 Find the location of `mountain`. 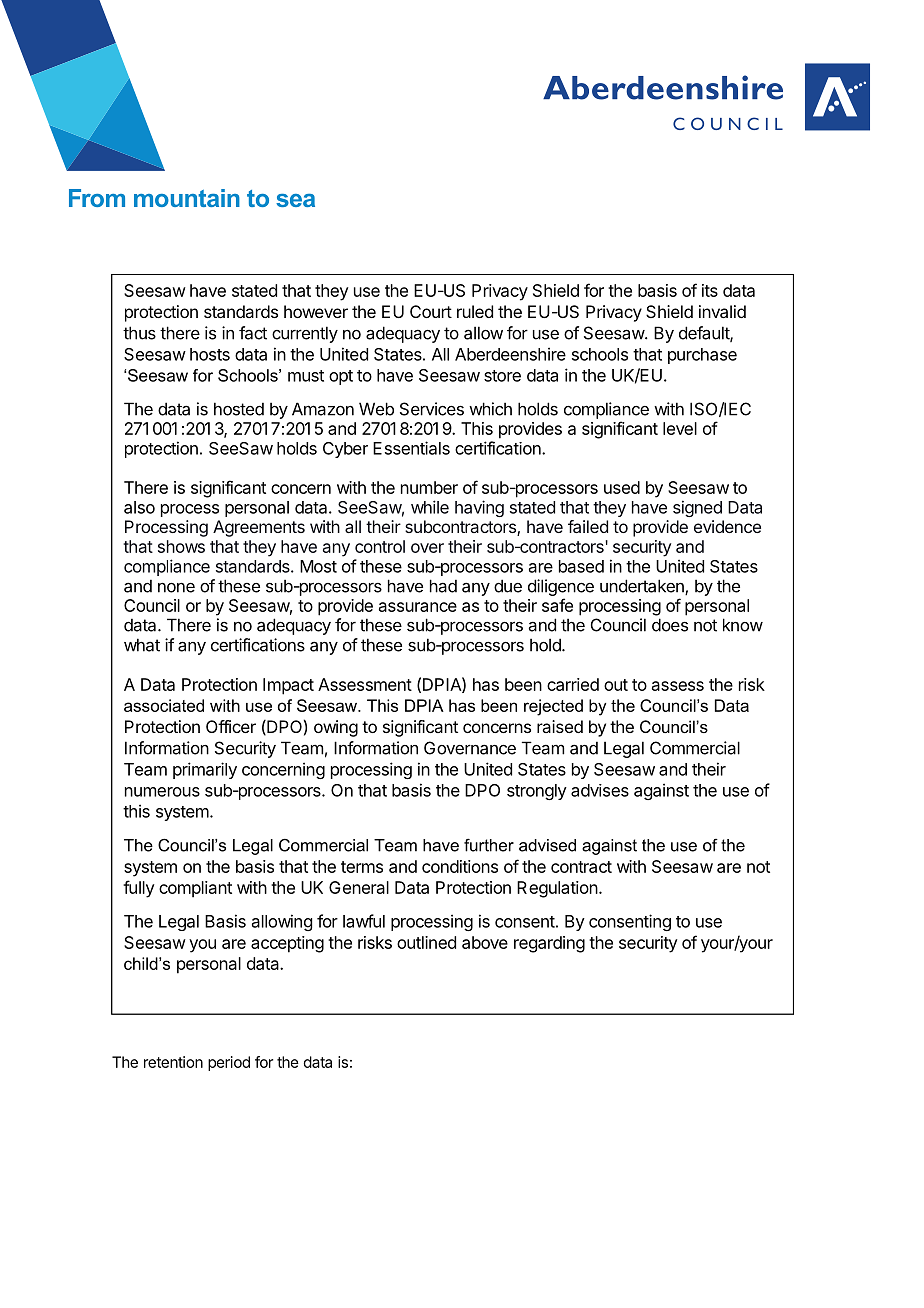

mountain is located at coordinates (187, 198).
